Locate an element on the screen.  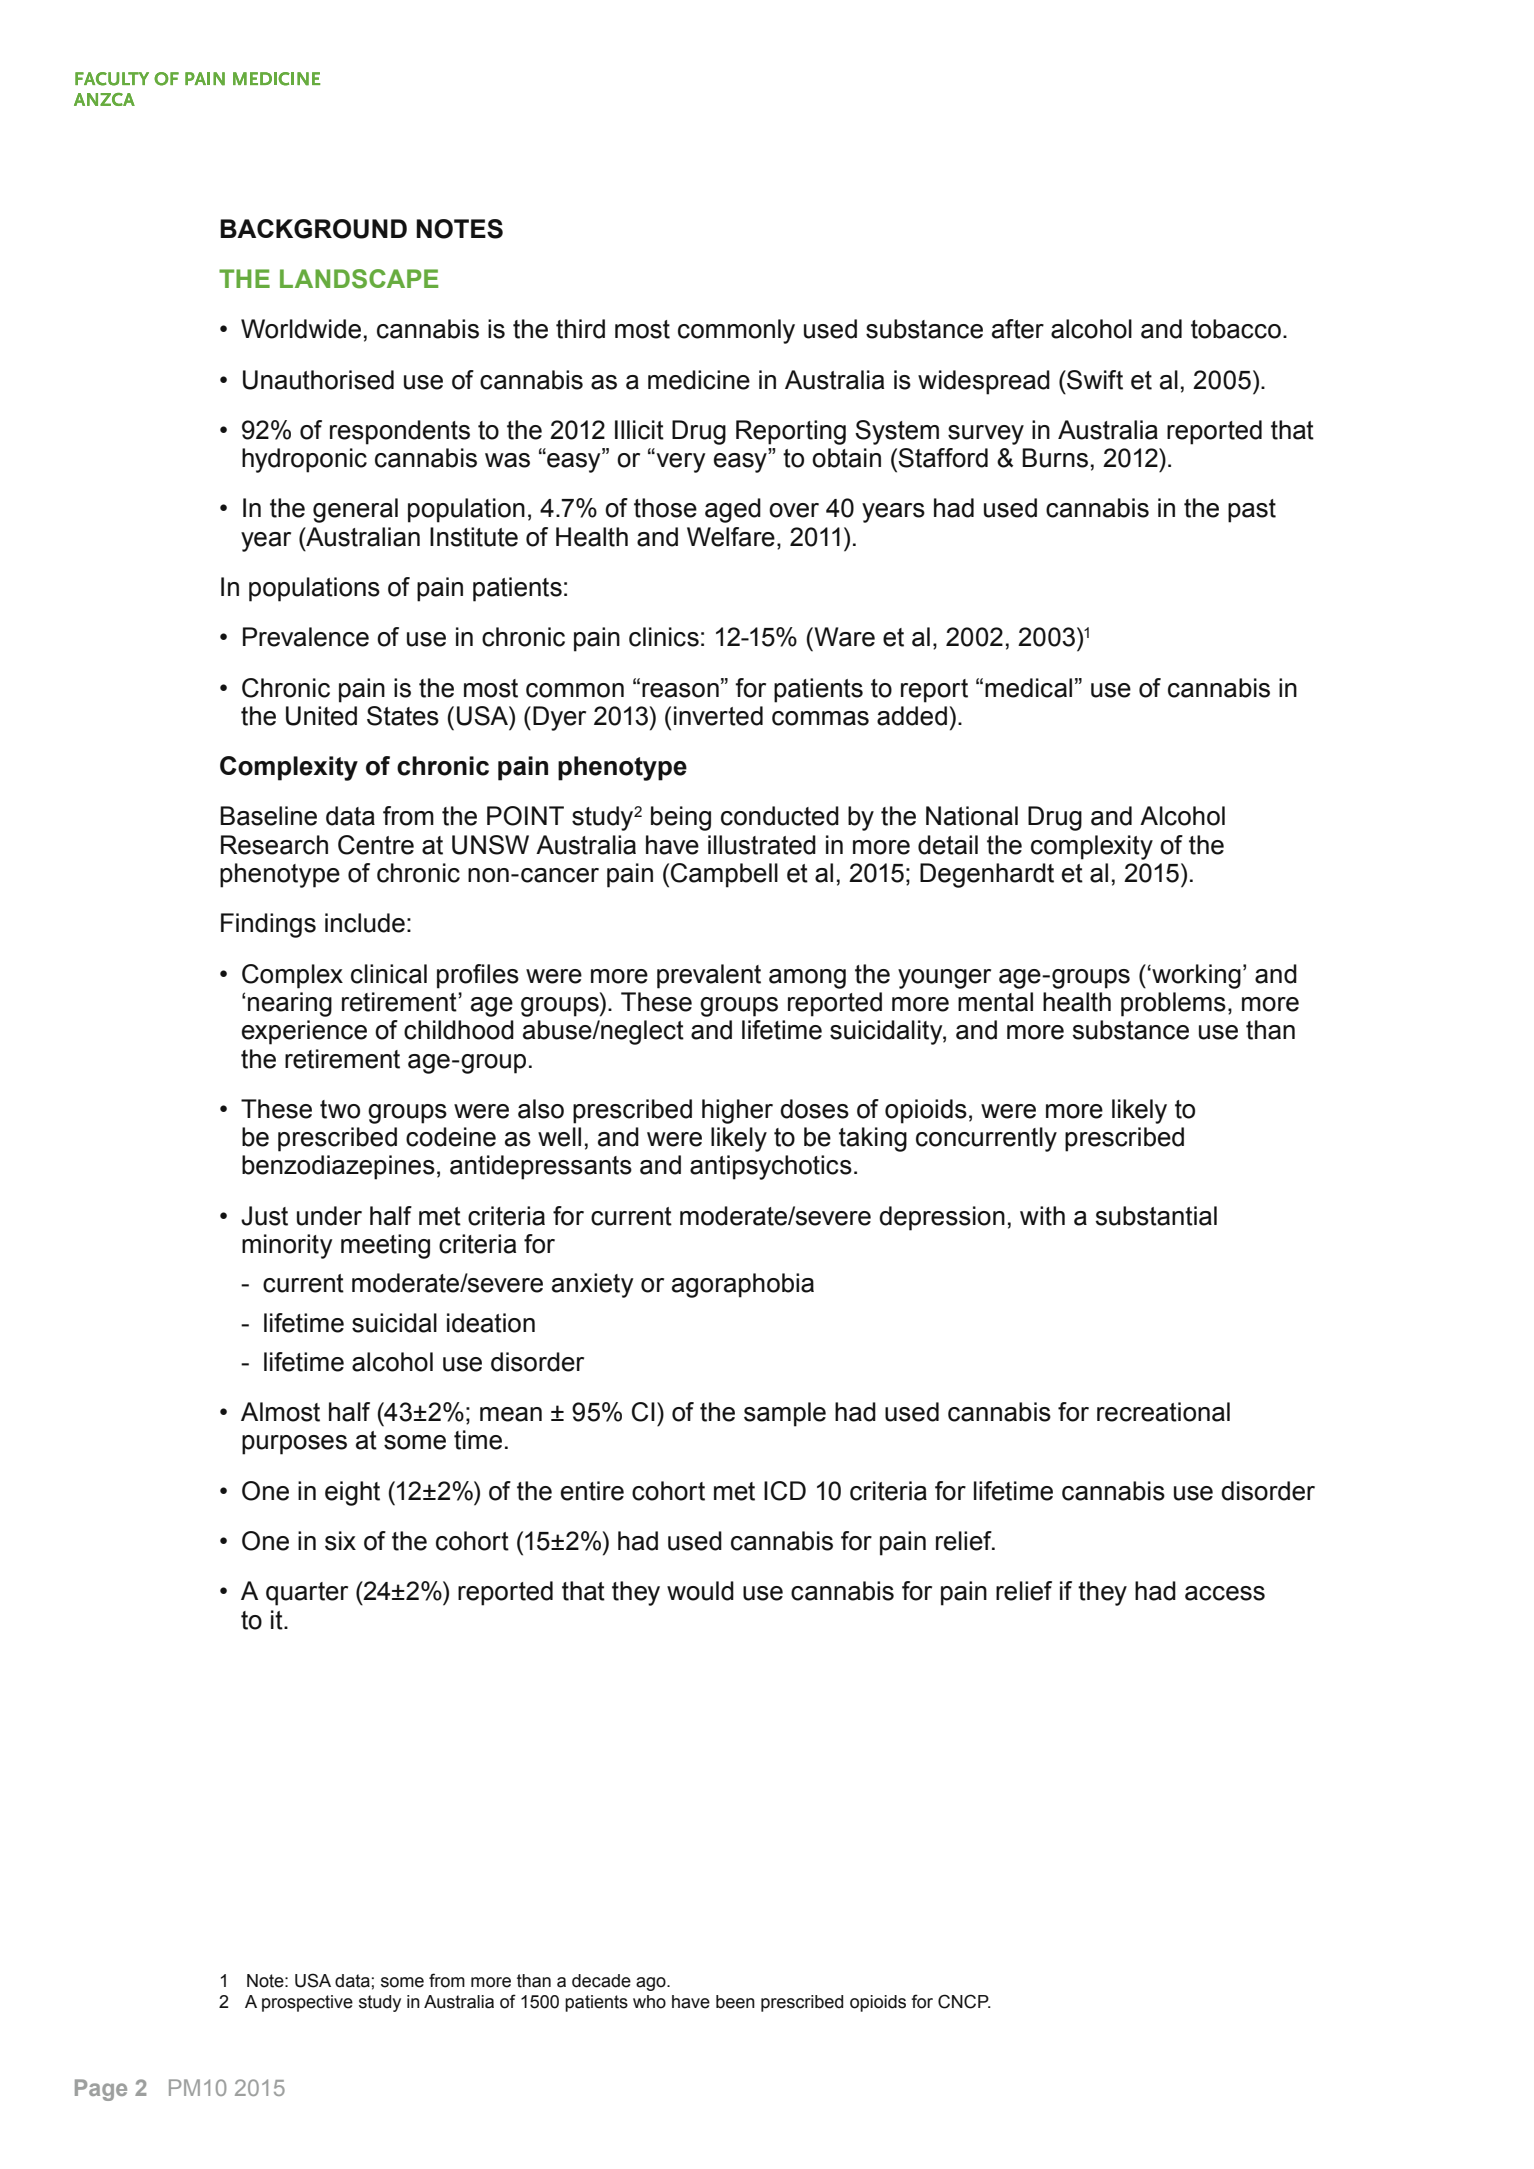
recreational is located at coordinates (1163, 1412).
